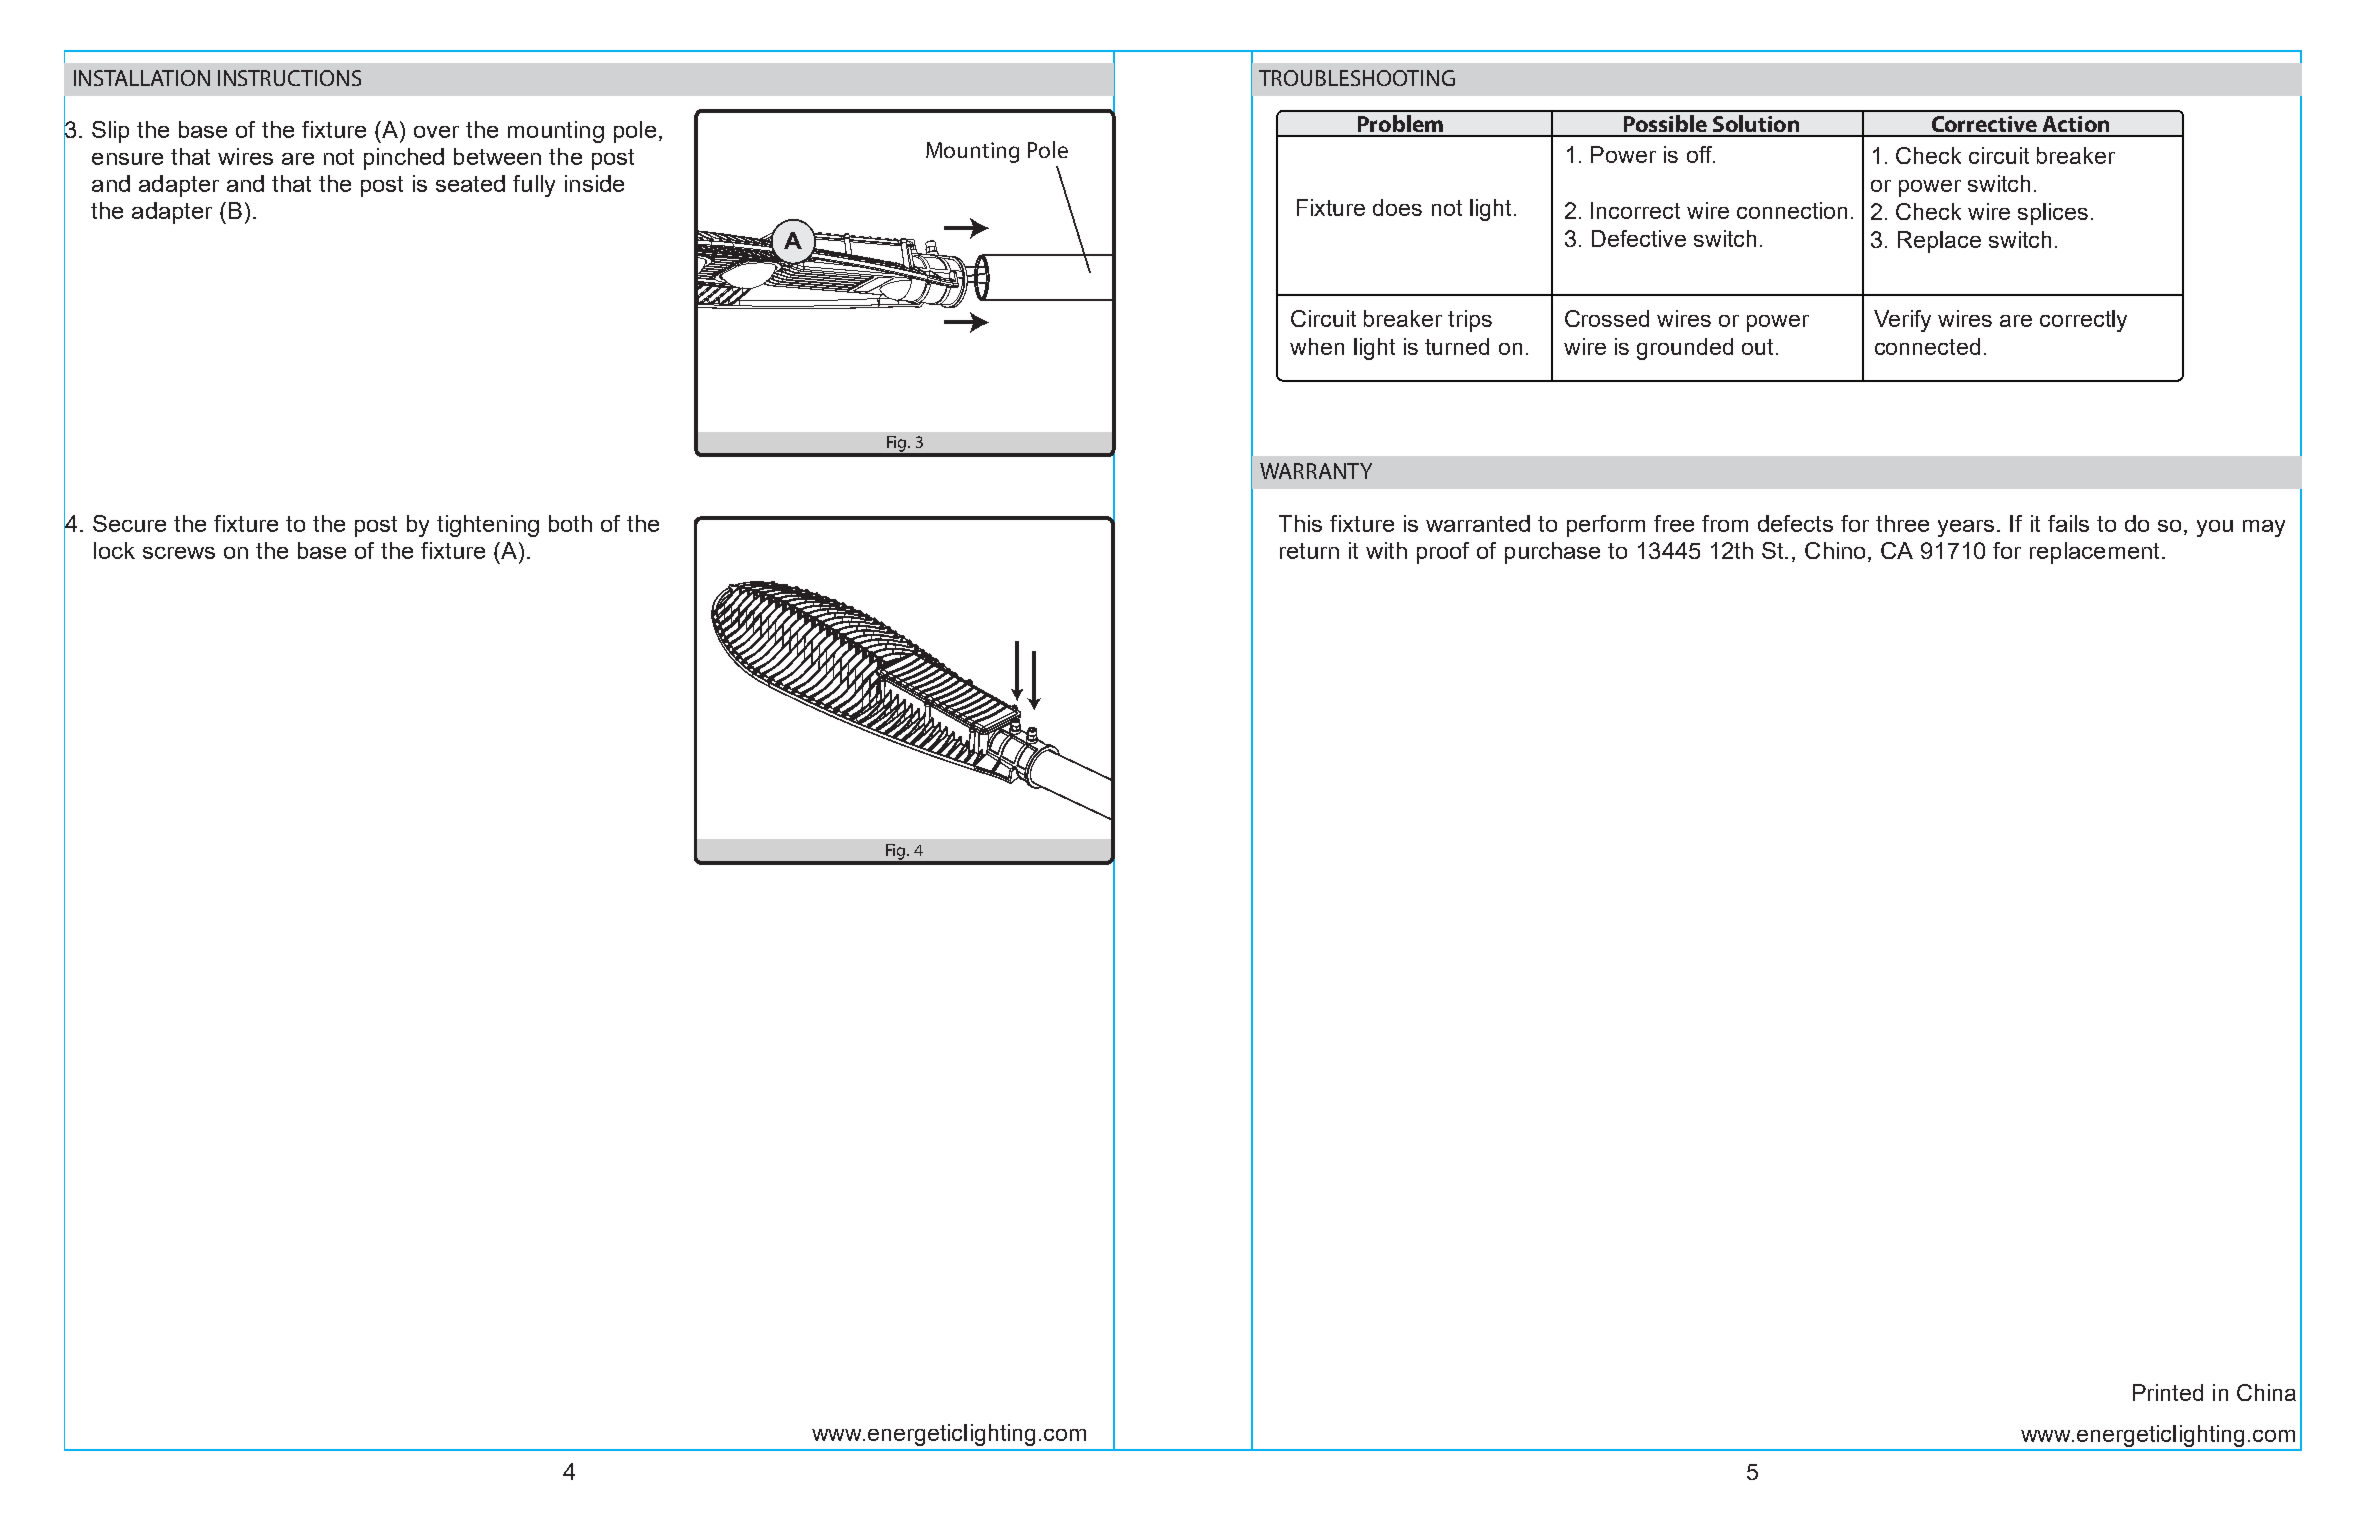 The image size is (2378, 1539). What do you see at coordinates (436, 132) in the screenshot?
I see `over` at bounding box center [436, 132].
